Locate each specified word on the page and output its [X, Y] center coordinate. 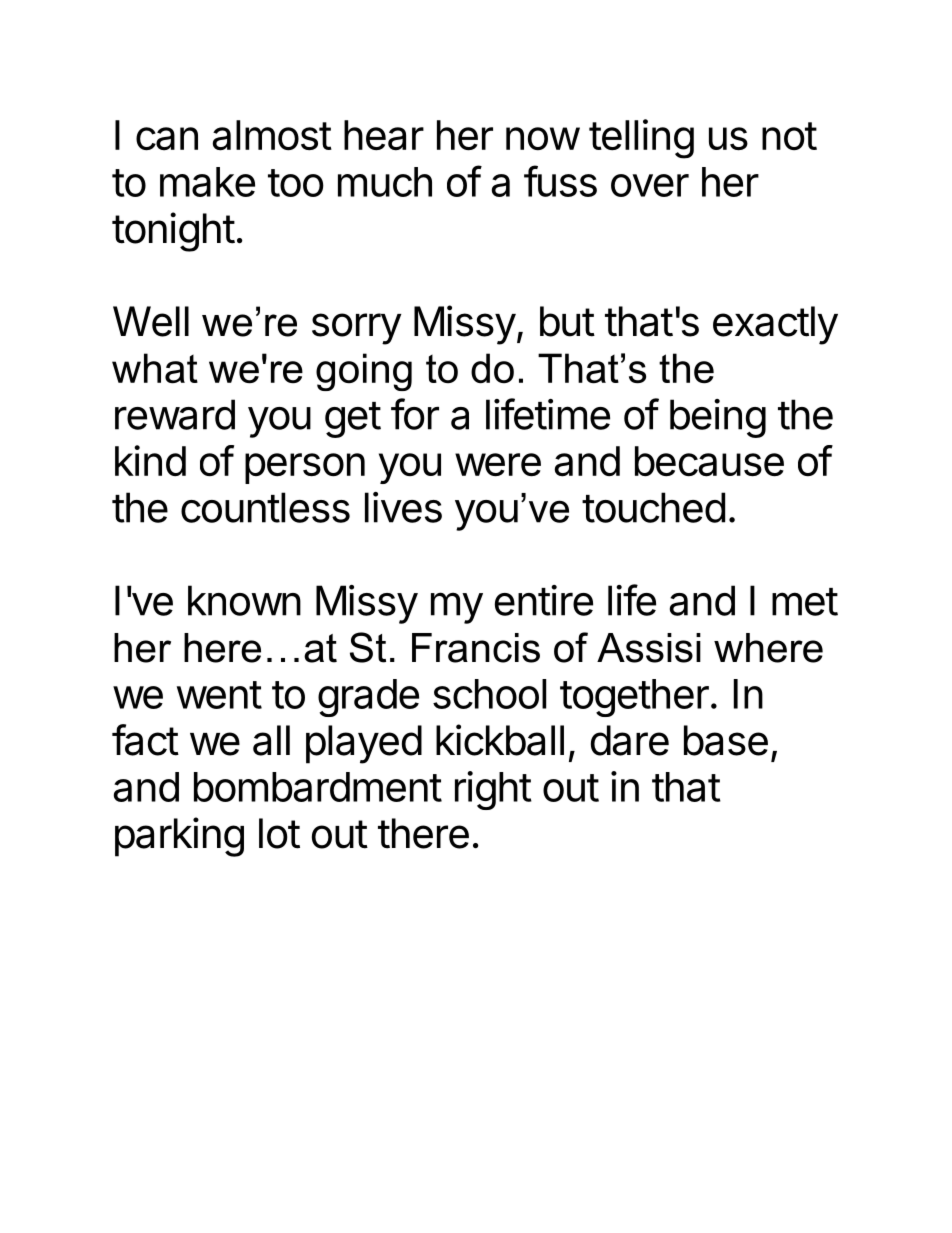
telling [641, 139]
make [207, 182]
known [244, 600]
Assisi [649, 648]
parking [179, 837]
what [155, 368]
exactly [775, 325]
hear [384, 135]
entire [544, 600]
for [415, 414]
